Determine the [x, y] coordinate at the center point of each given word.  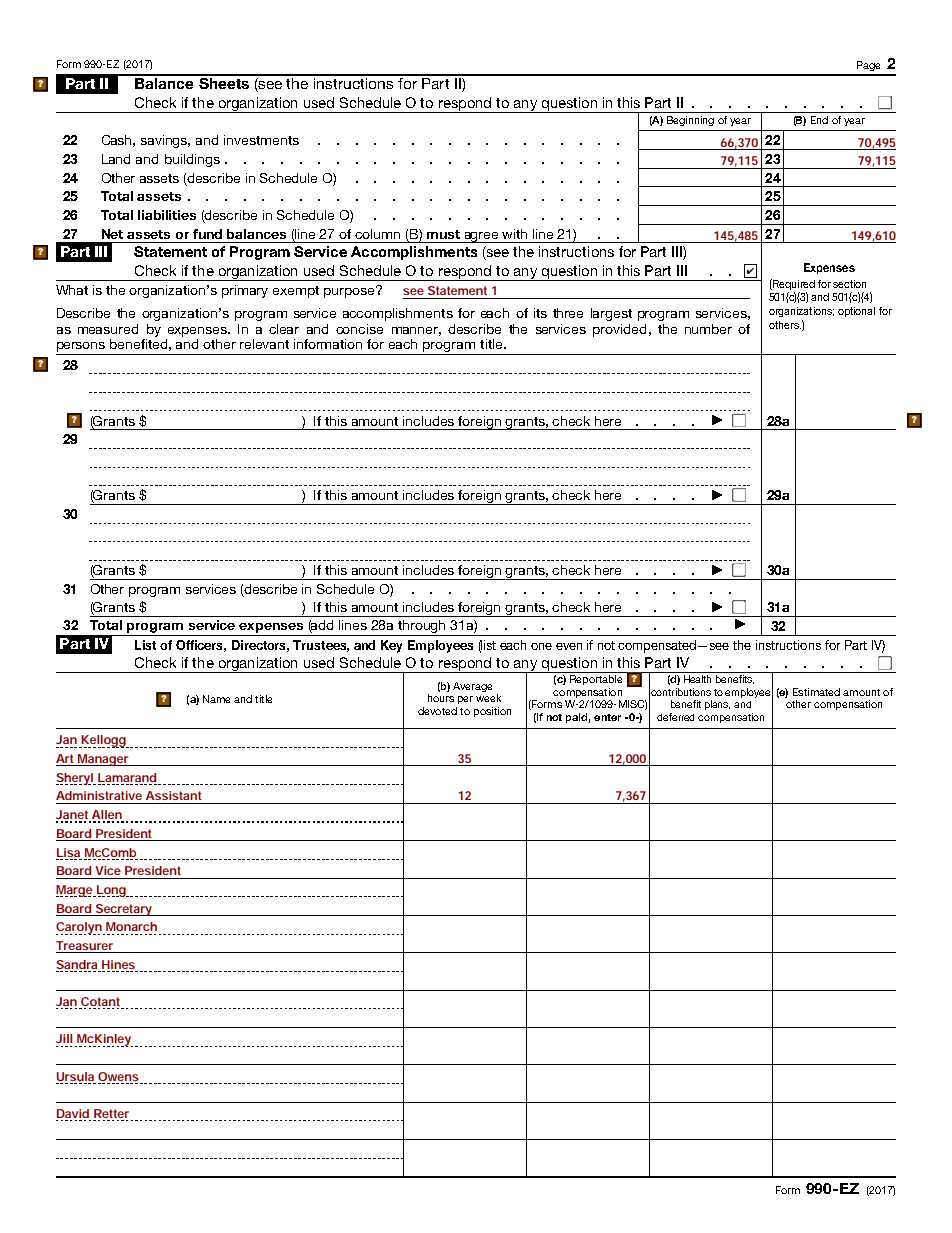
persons [82, 348]
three [568, 313]
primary [245, 291]
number [708, 329]
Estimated [816, 692]
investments [261, 140]
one [541, 646]
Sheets [224, 82]
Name [216, 699]
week [488, 698]
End [819, 120]
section [849, 284]
